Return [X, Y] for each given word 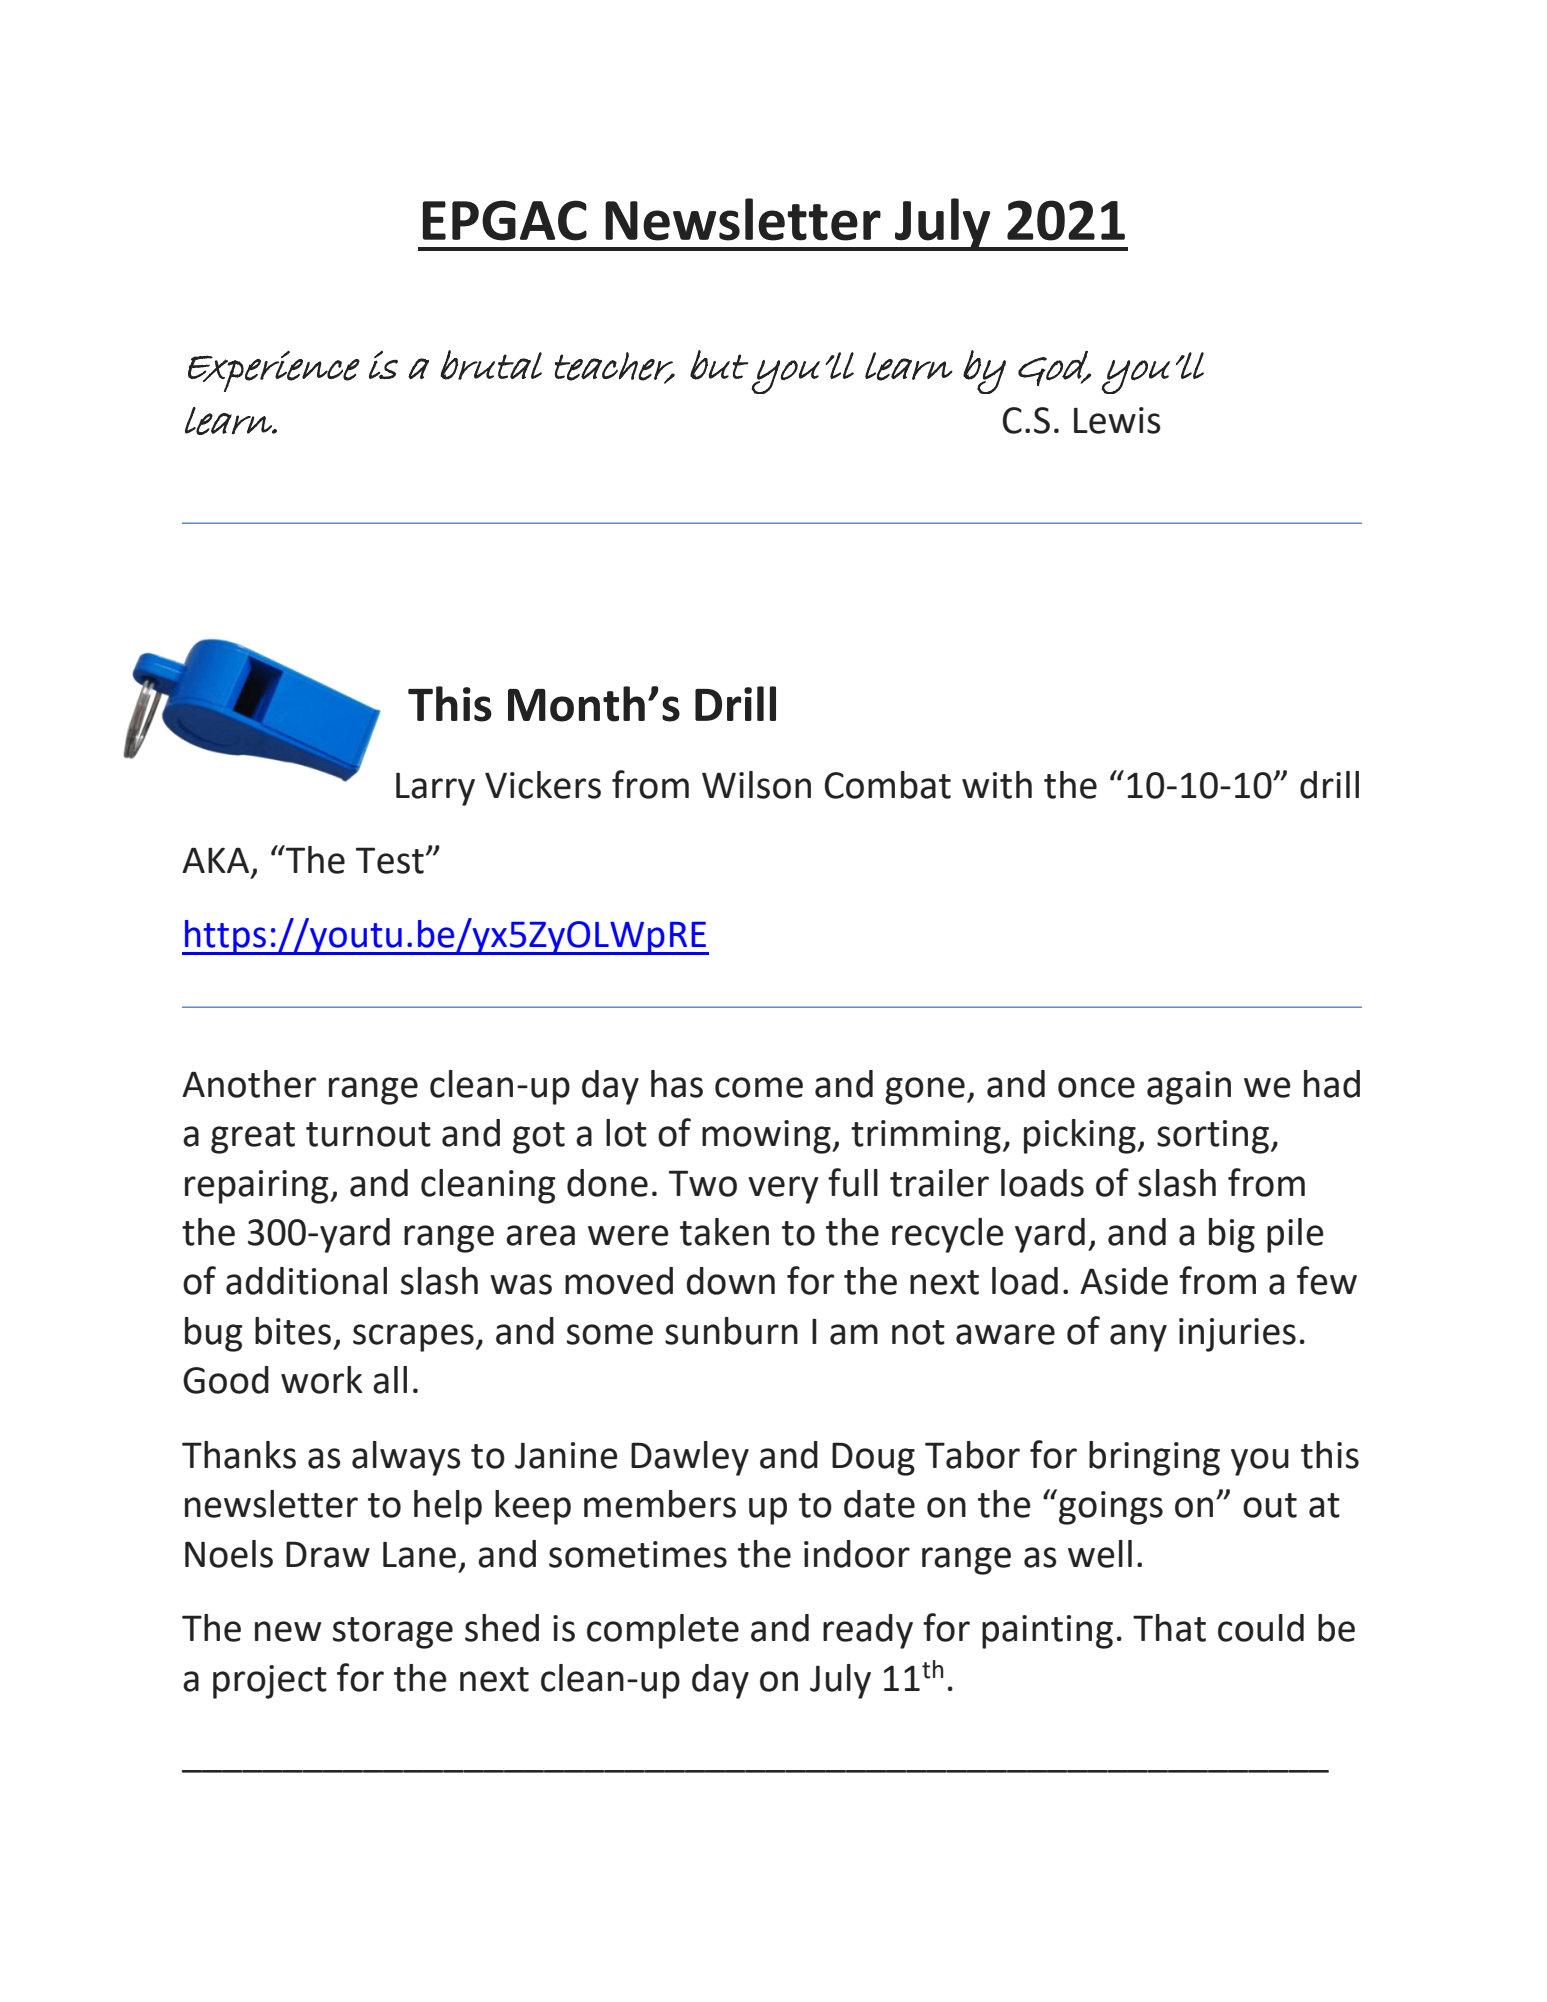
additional [306, 1281]
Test [390, 860]
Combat [888, 785]
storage [393, 1633]
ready [868, 1631]
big [1232, 1235]
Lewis [1117, 420]
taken [724, 1232]
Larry [435, 789]
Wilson [756, 785]
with [997, 785]
